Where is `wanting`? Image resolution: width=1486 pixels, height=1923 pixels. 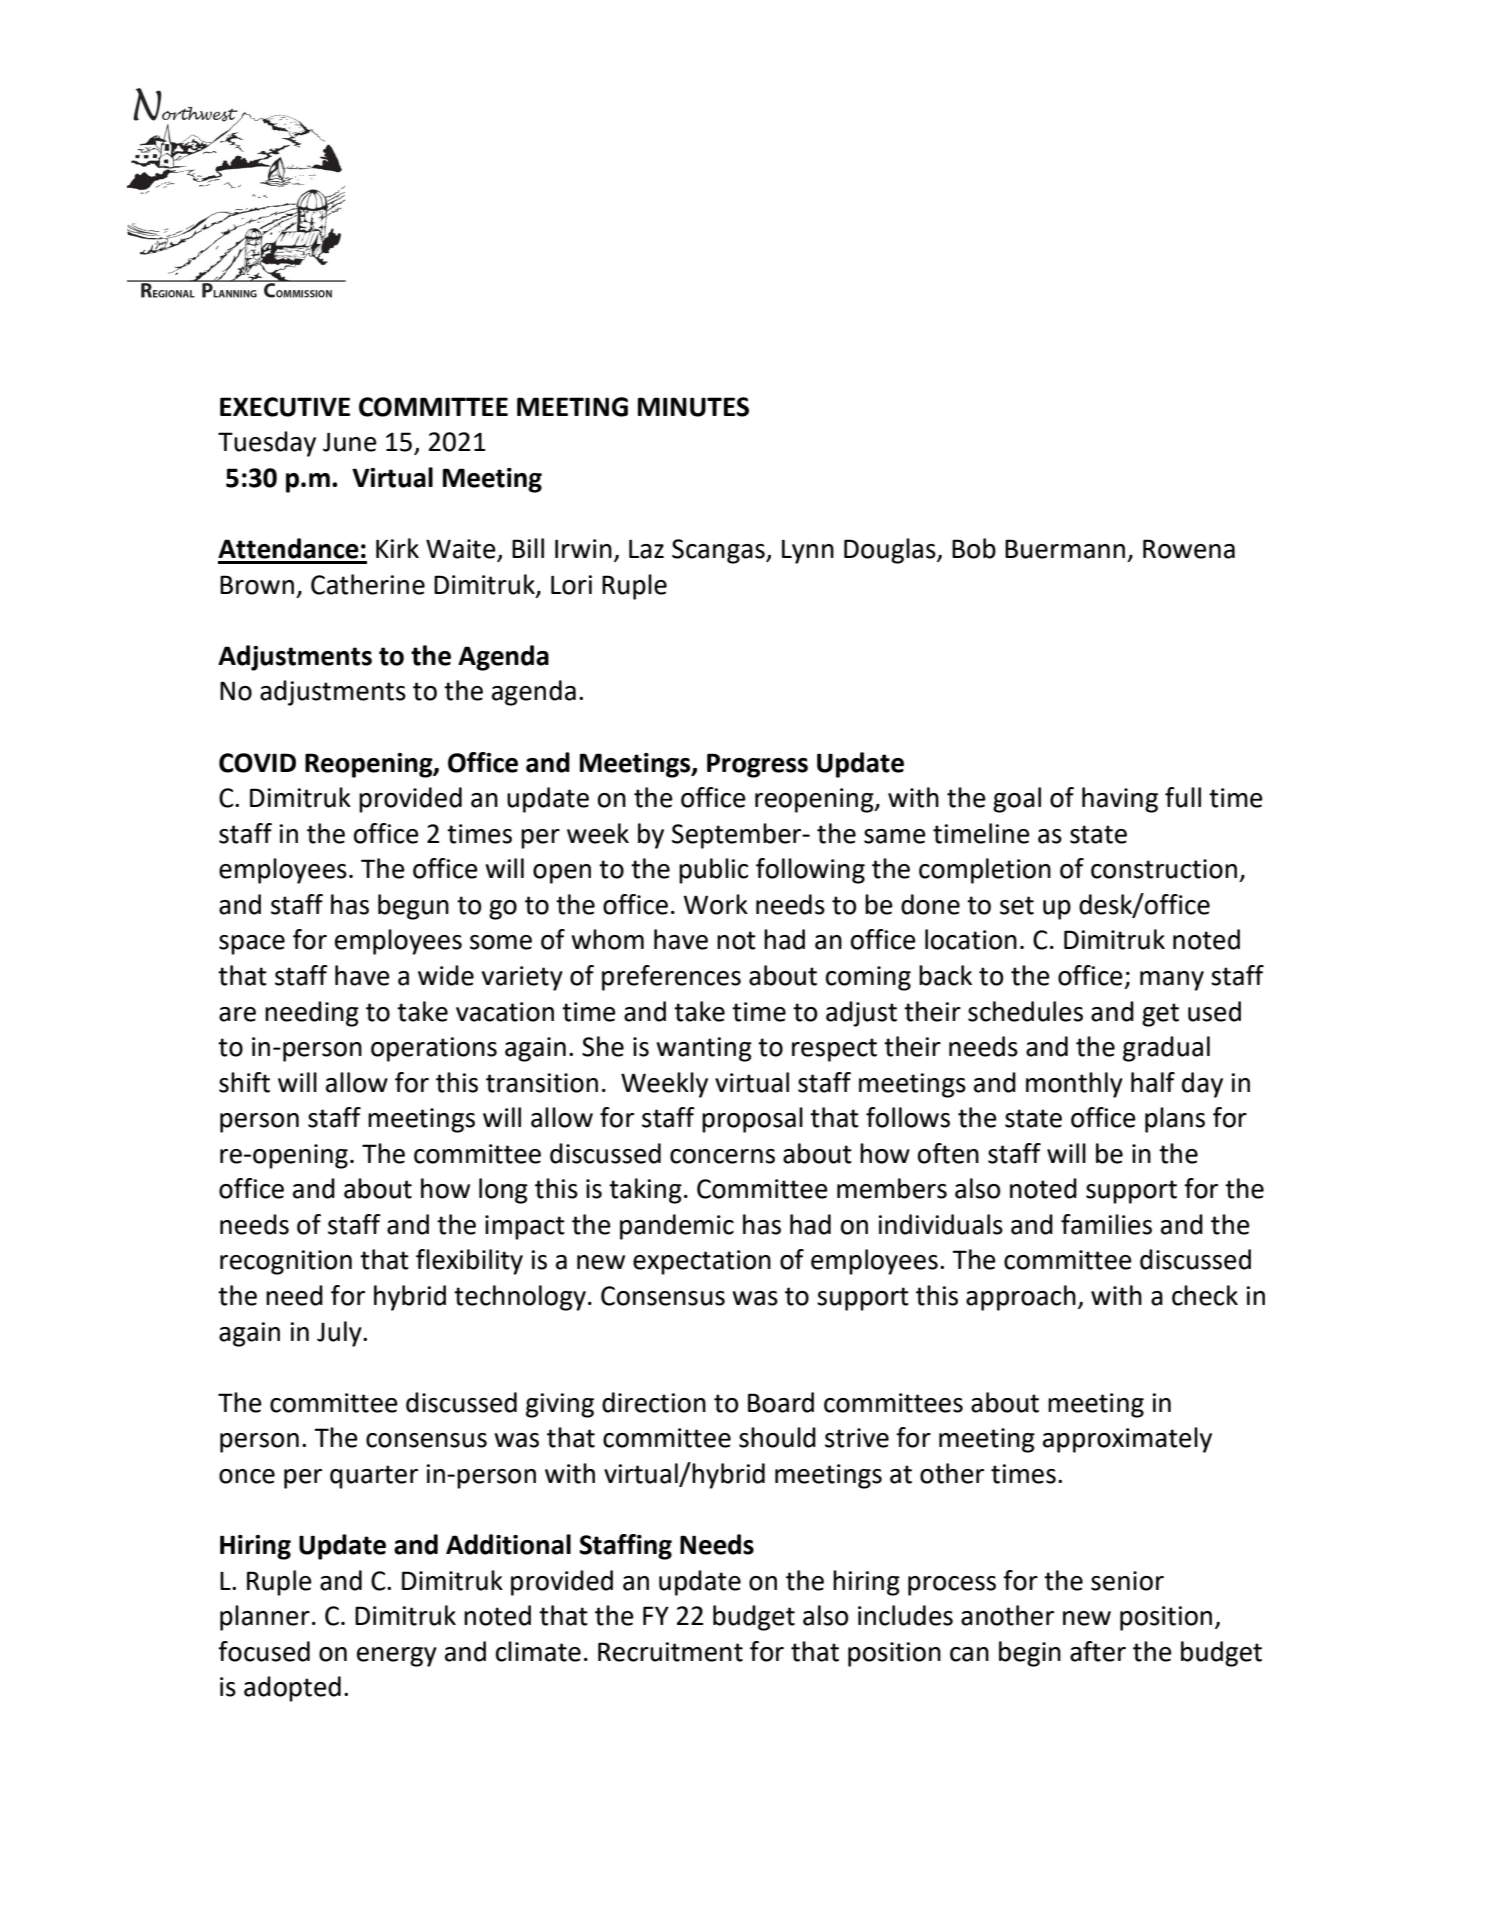
wanting is located at coordinates (704, 1049).
